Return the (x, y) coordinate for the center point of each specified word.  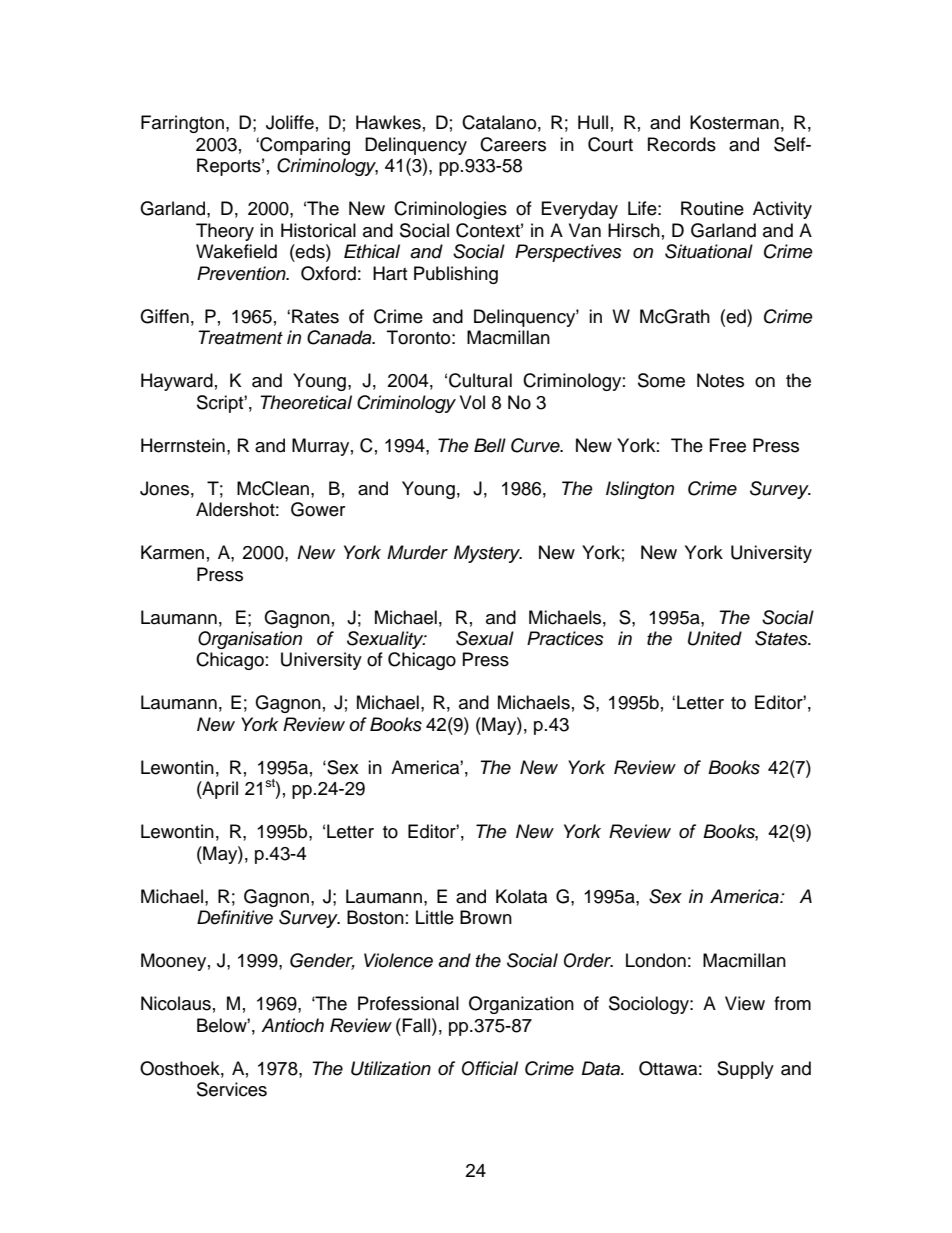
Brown (486, 917)
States (782, 638)
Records (682, 144)
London (656, 960)
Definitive (235, 917)
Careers (513, 144)
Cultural (480, 380)
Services (232, 1089)
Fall (418, 1025)
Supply (745, 1070)
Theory (225, 232)
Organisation (250, 640)
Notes (720, 380)
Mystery (488, 554)
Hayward (177, 382)
